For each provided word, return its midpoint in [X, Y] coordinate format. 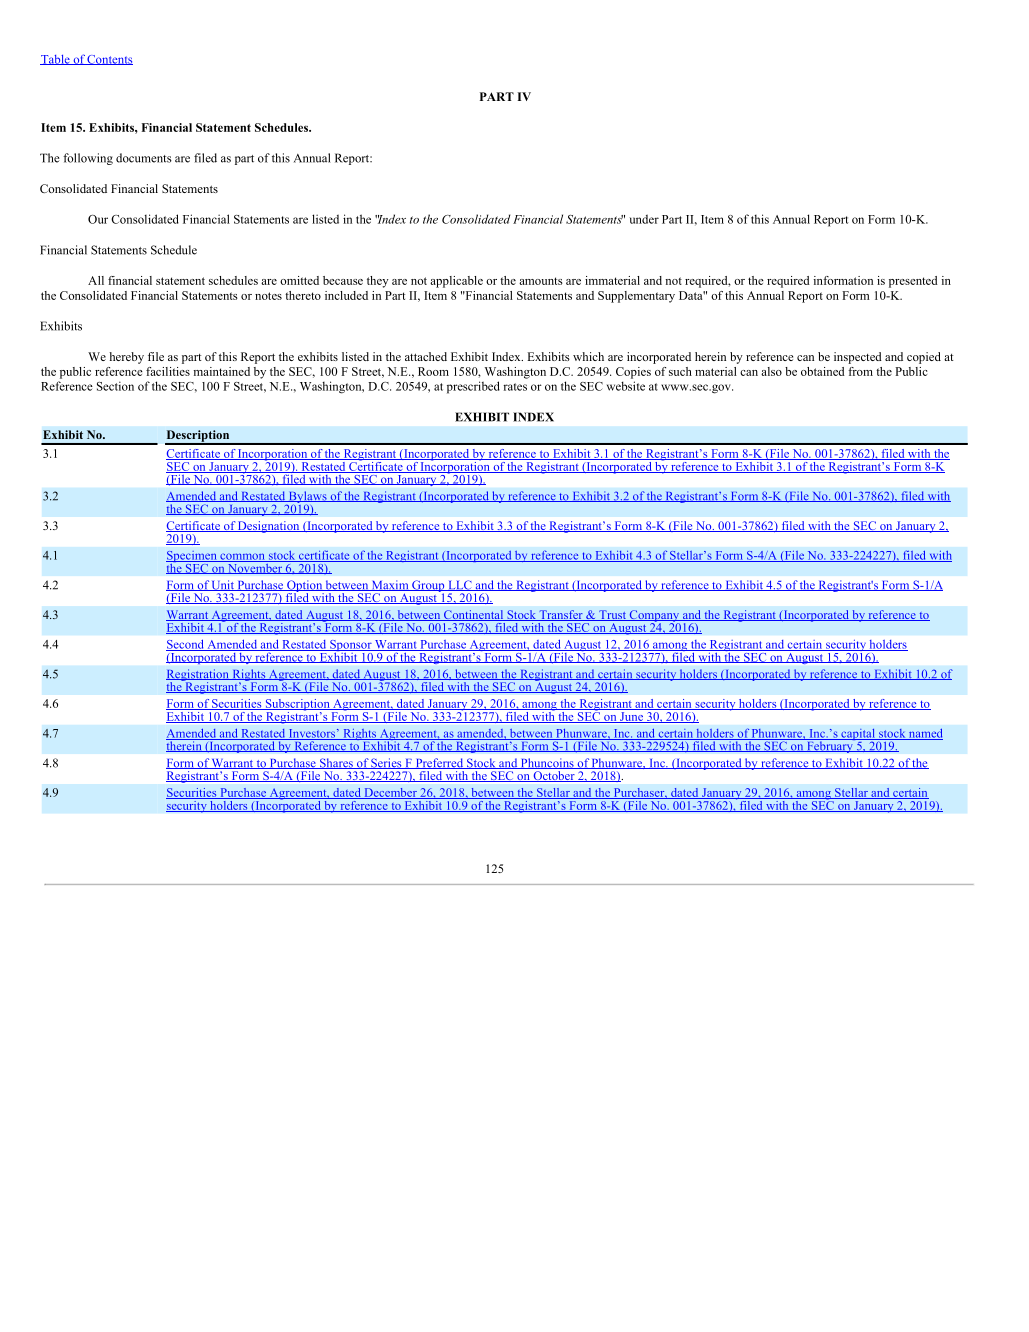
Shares [336, 763]
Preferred [439, 763]
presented [913, 282]
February [830, 746]
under [644, 219]
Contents [109, 60]
